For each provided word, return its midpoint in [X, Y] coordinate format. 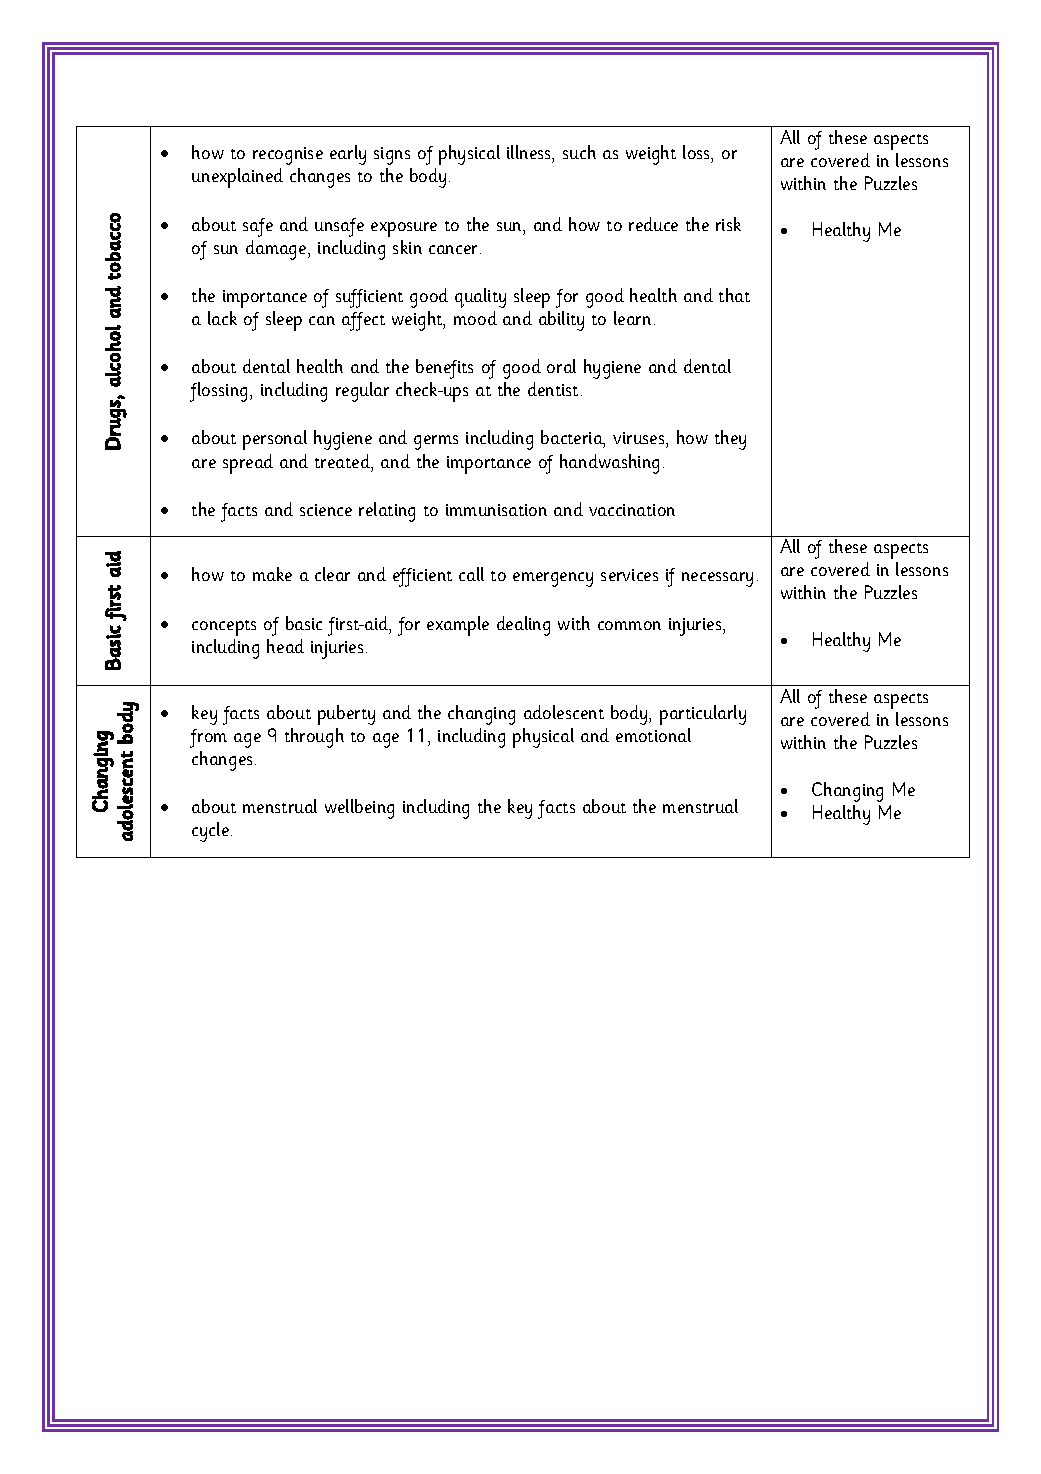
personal [275, 440]
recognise [288, 156]
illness [530, 152]
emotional [653, 735]
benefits [444, 369]
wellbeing [359, 809]
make [272, 574]
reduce [653, 224]
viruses [640, 440]
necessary [717, 579]
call [471, 574]
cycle [210, 832]
